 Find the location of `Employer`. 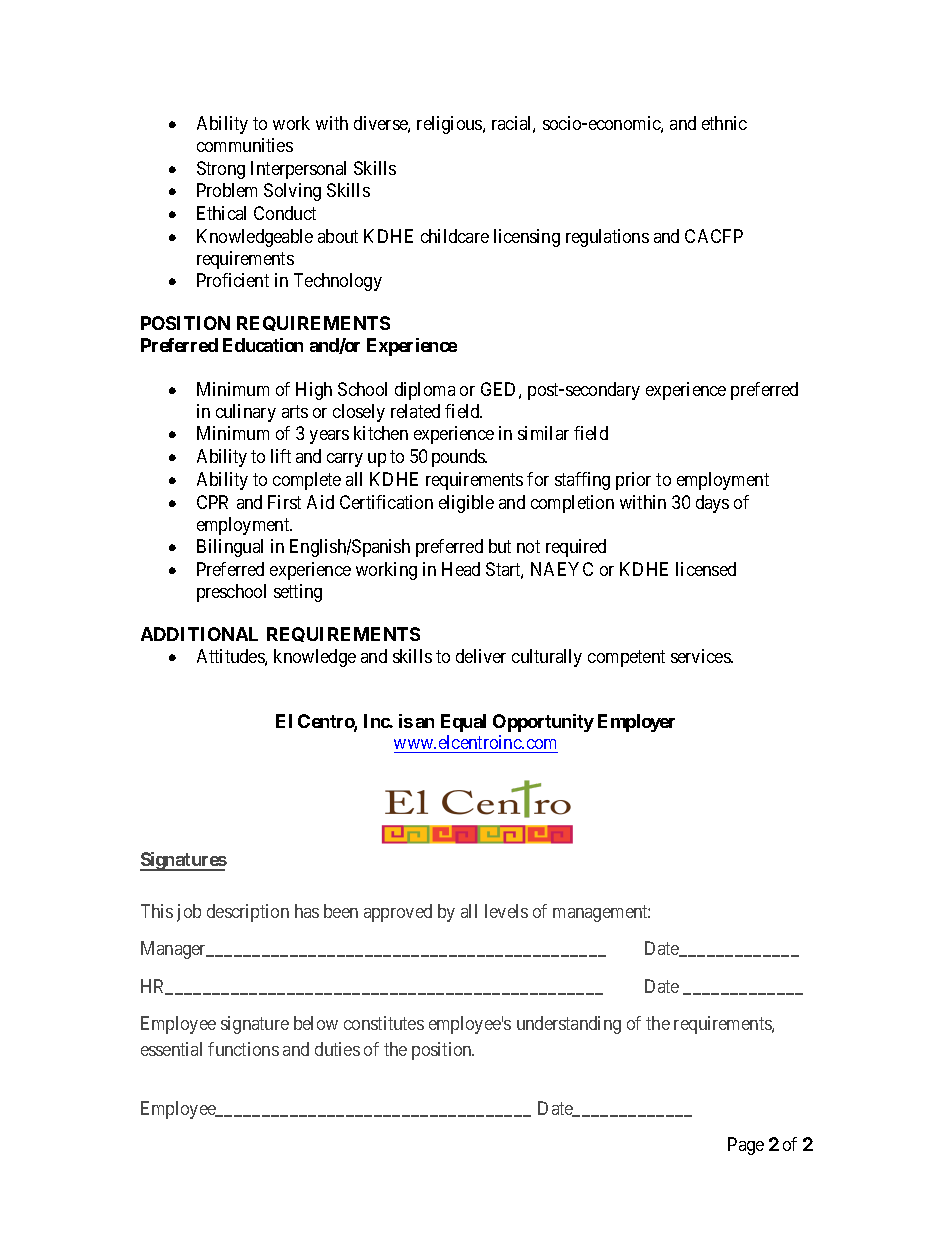

Employer is located at coordinates (636, 723).
